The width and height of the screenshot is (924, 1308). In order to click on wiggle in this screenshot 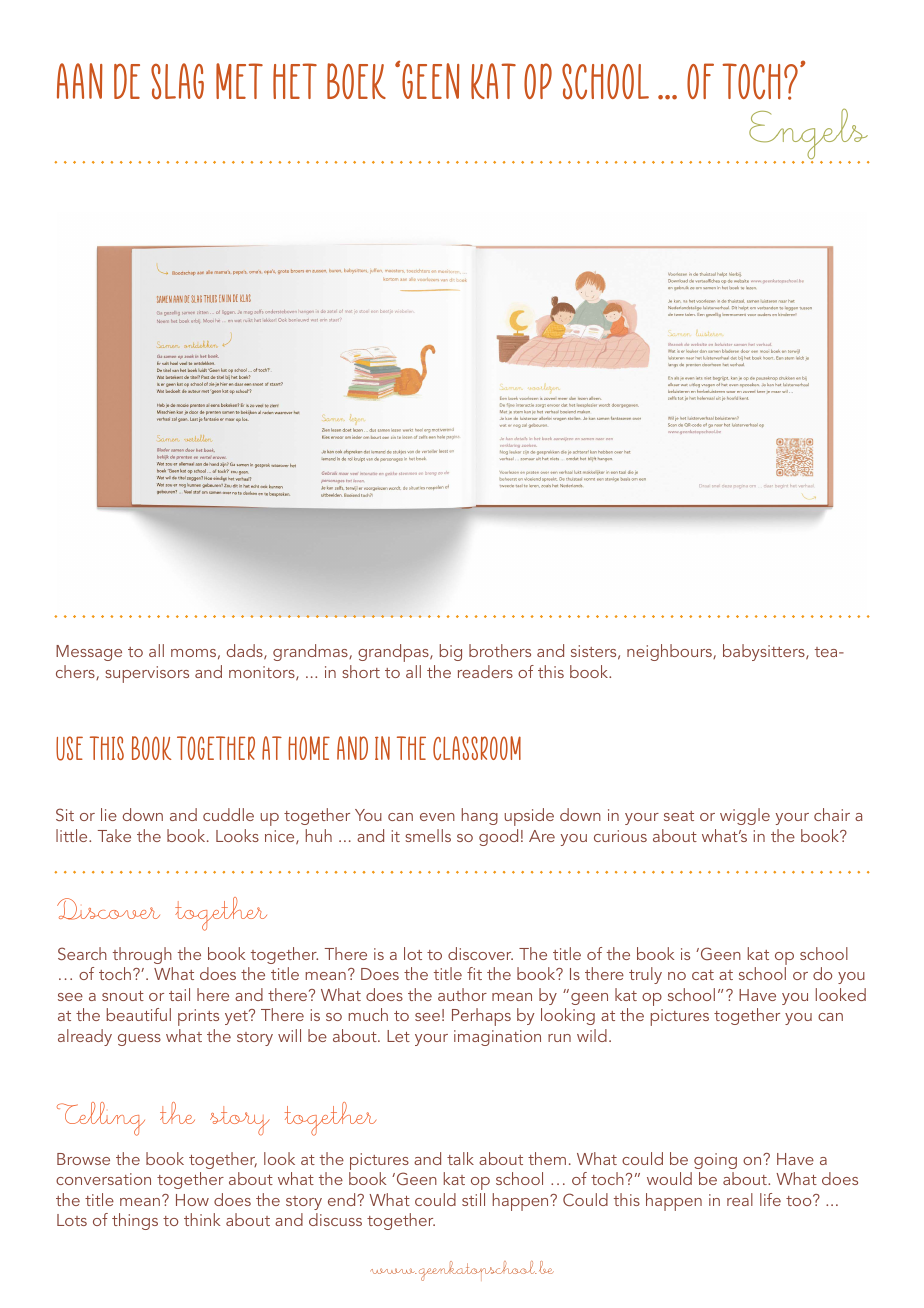, I will do `click(745, 816)`.
